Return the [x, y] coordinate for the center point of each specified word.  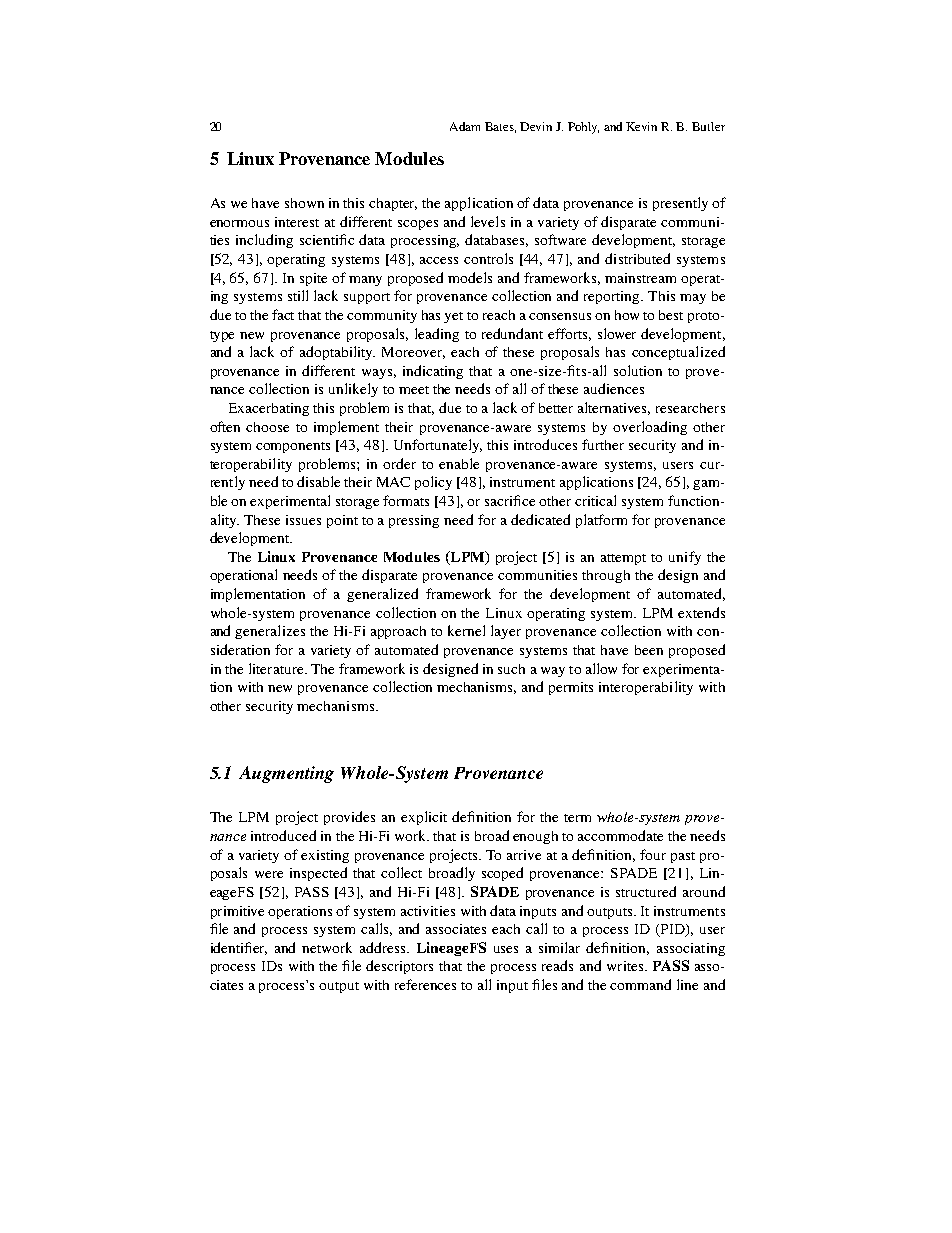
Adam [465, 126]
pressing [414, 521]
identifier [239, 948]
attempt [623, 559]
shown [304, 203]
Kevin [641, 126]
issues [303, 520]
